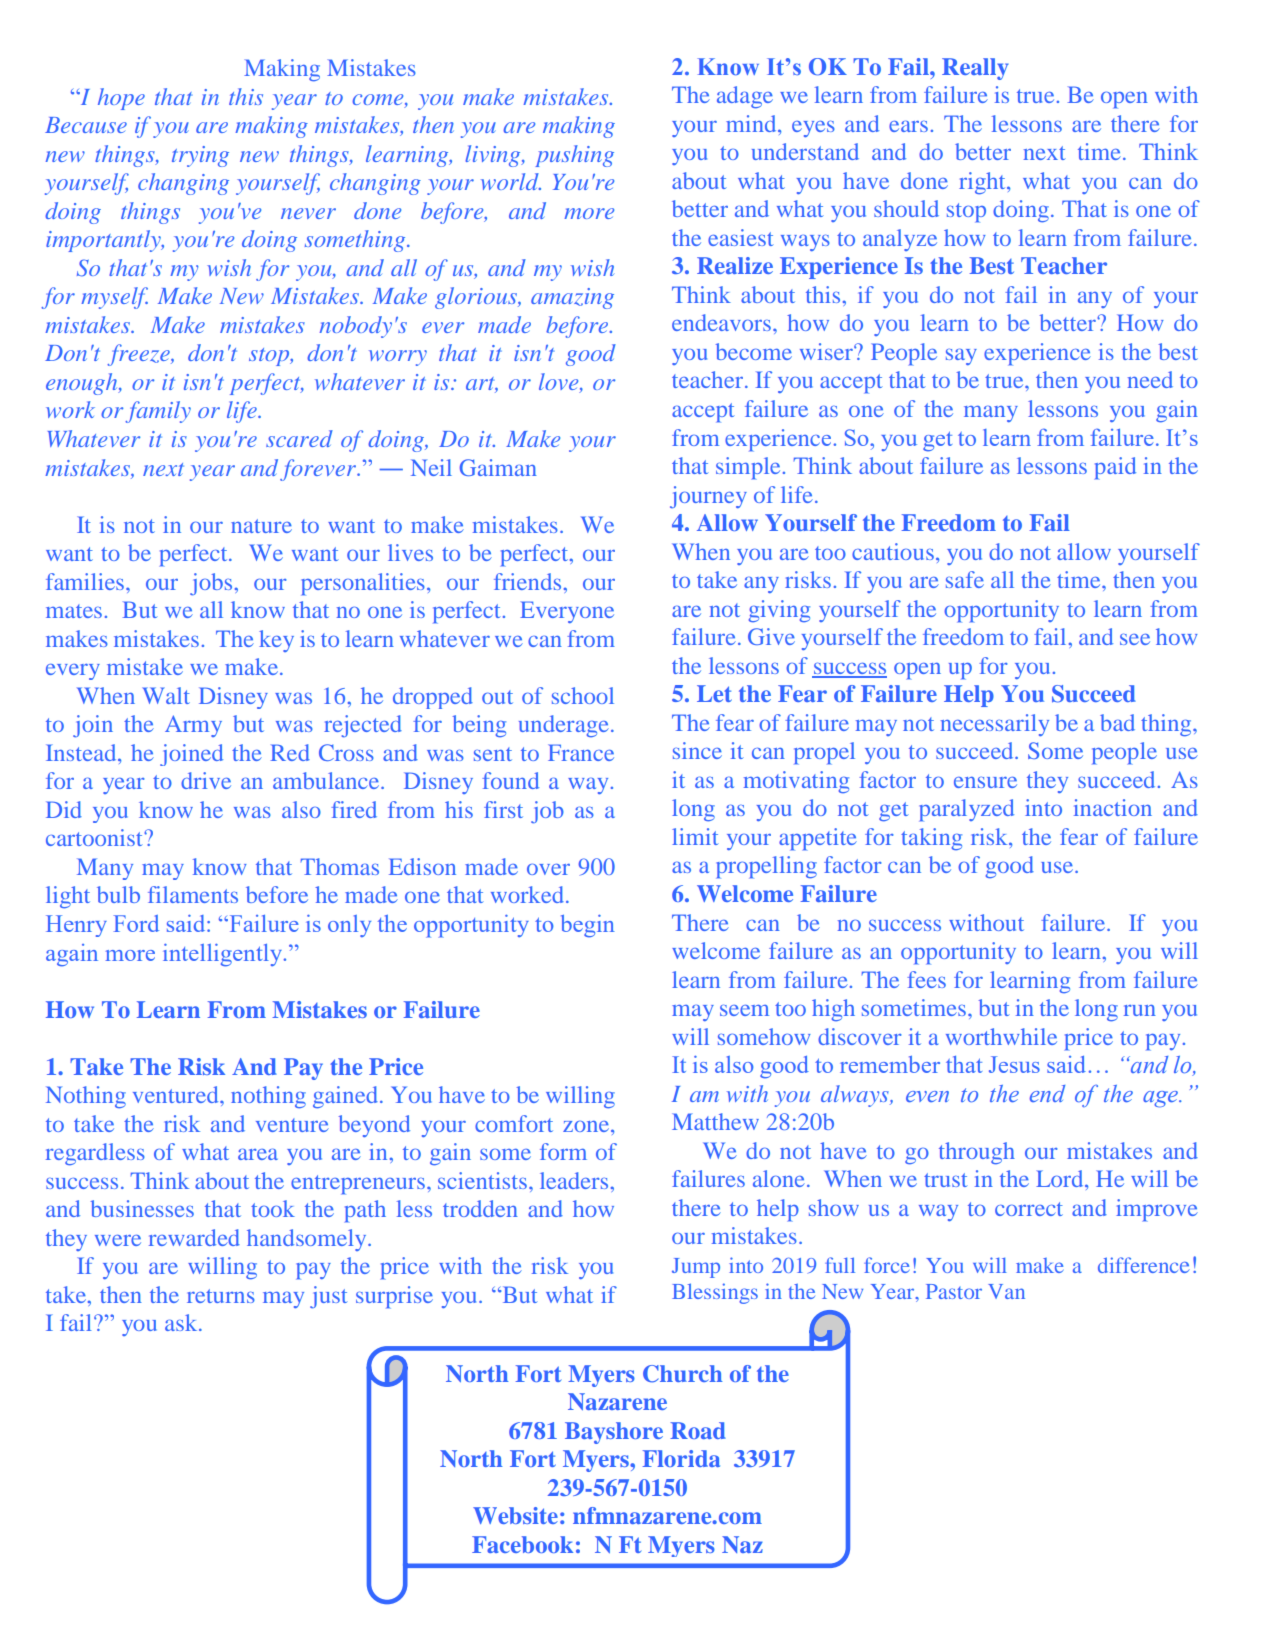 This screenshot has width=1265, height=1637. What do you see at coordinates (222, 955) in the screenshot?
I see `intelligently` at bounding box center [222, 955].
